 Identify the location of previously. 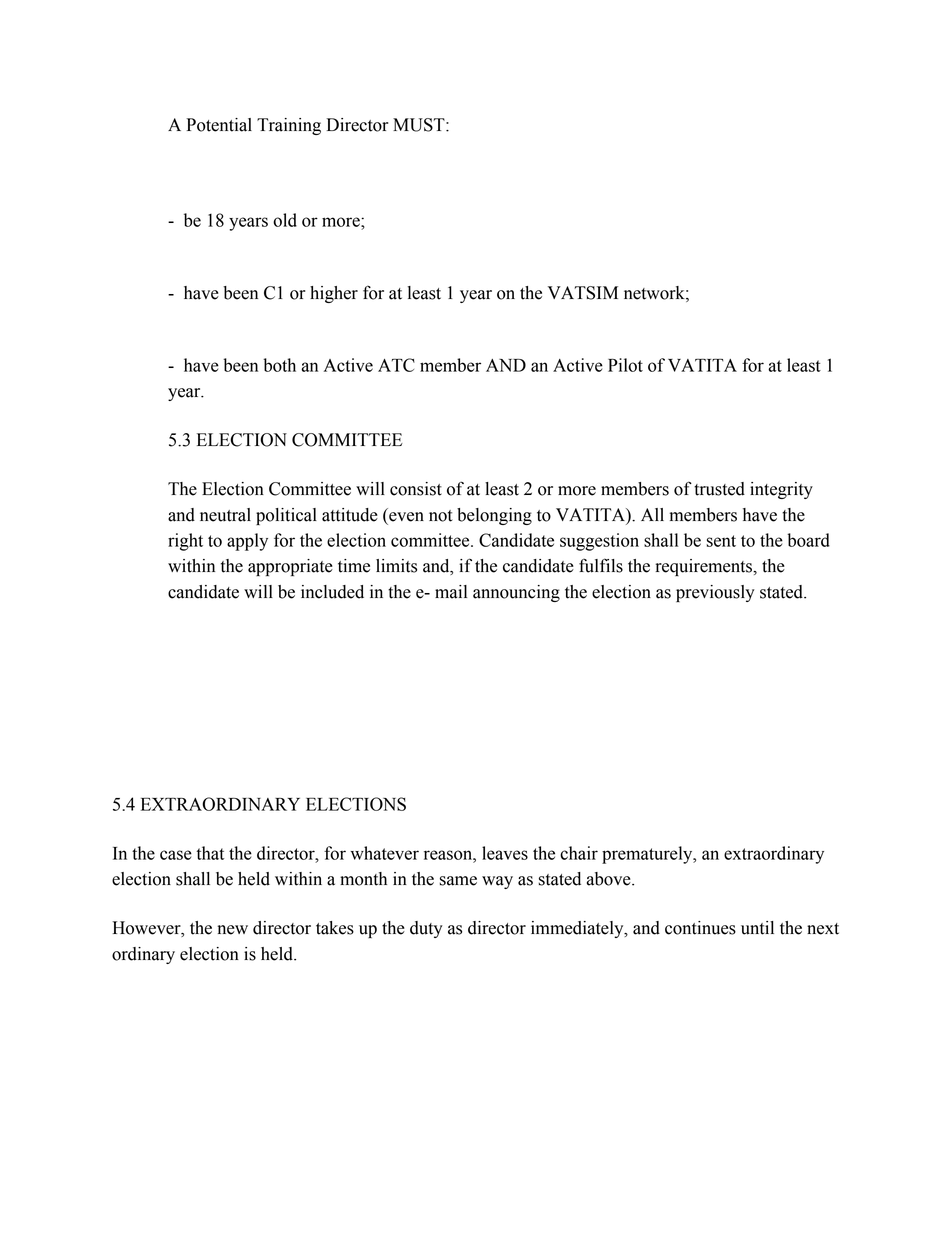
(715, 593).
